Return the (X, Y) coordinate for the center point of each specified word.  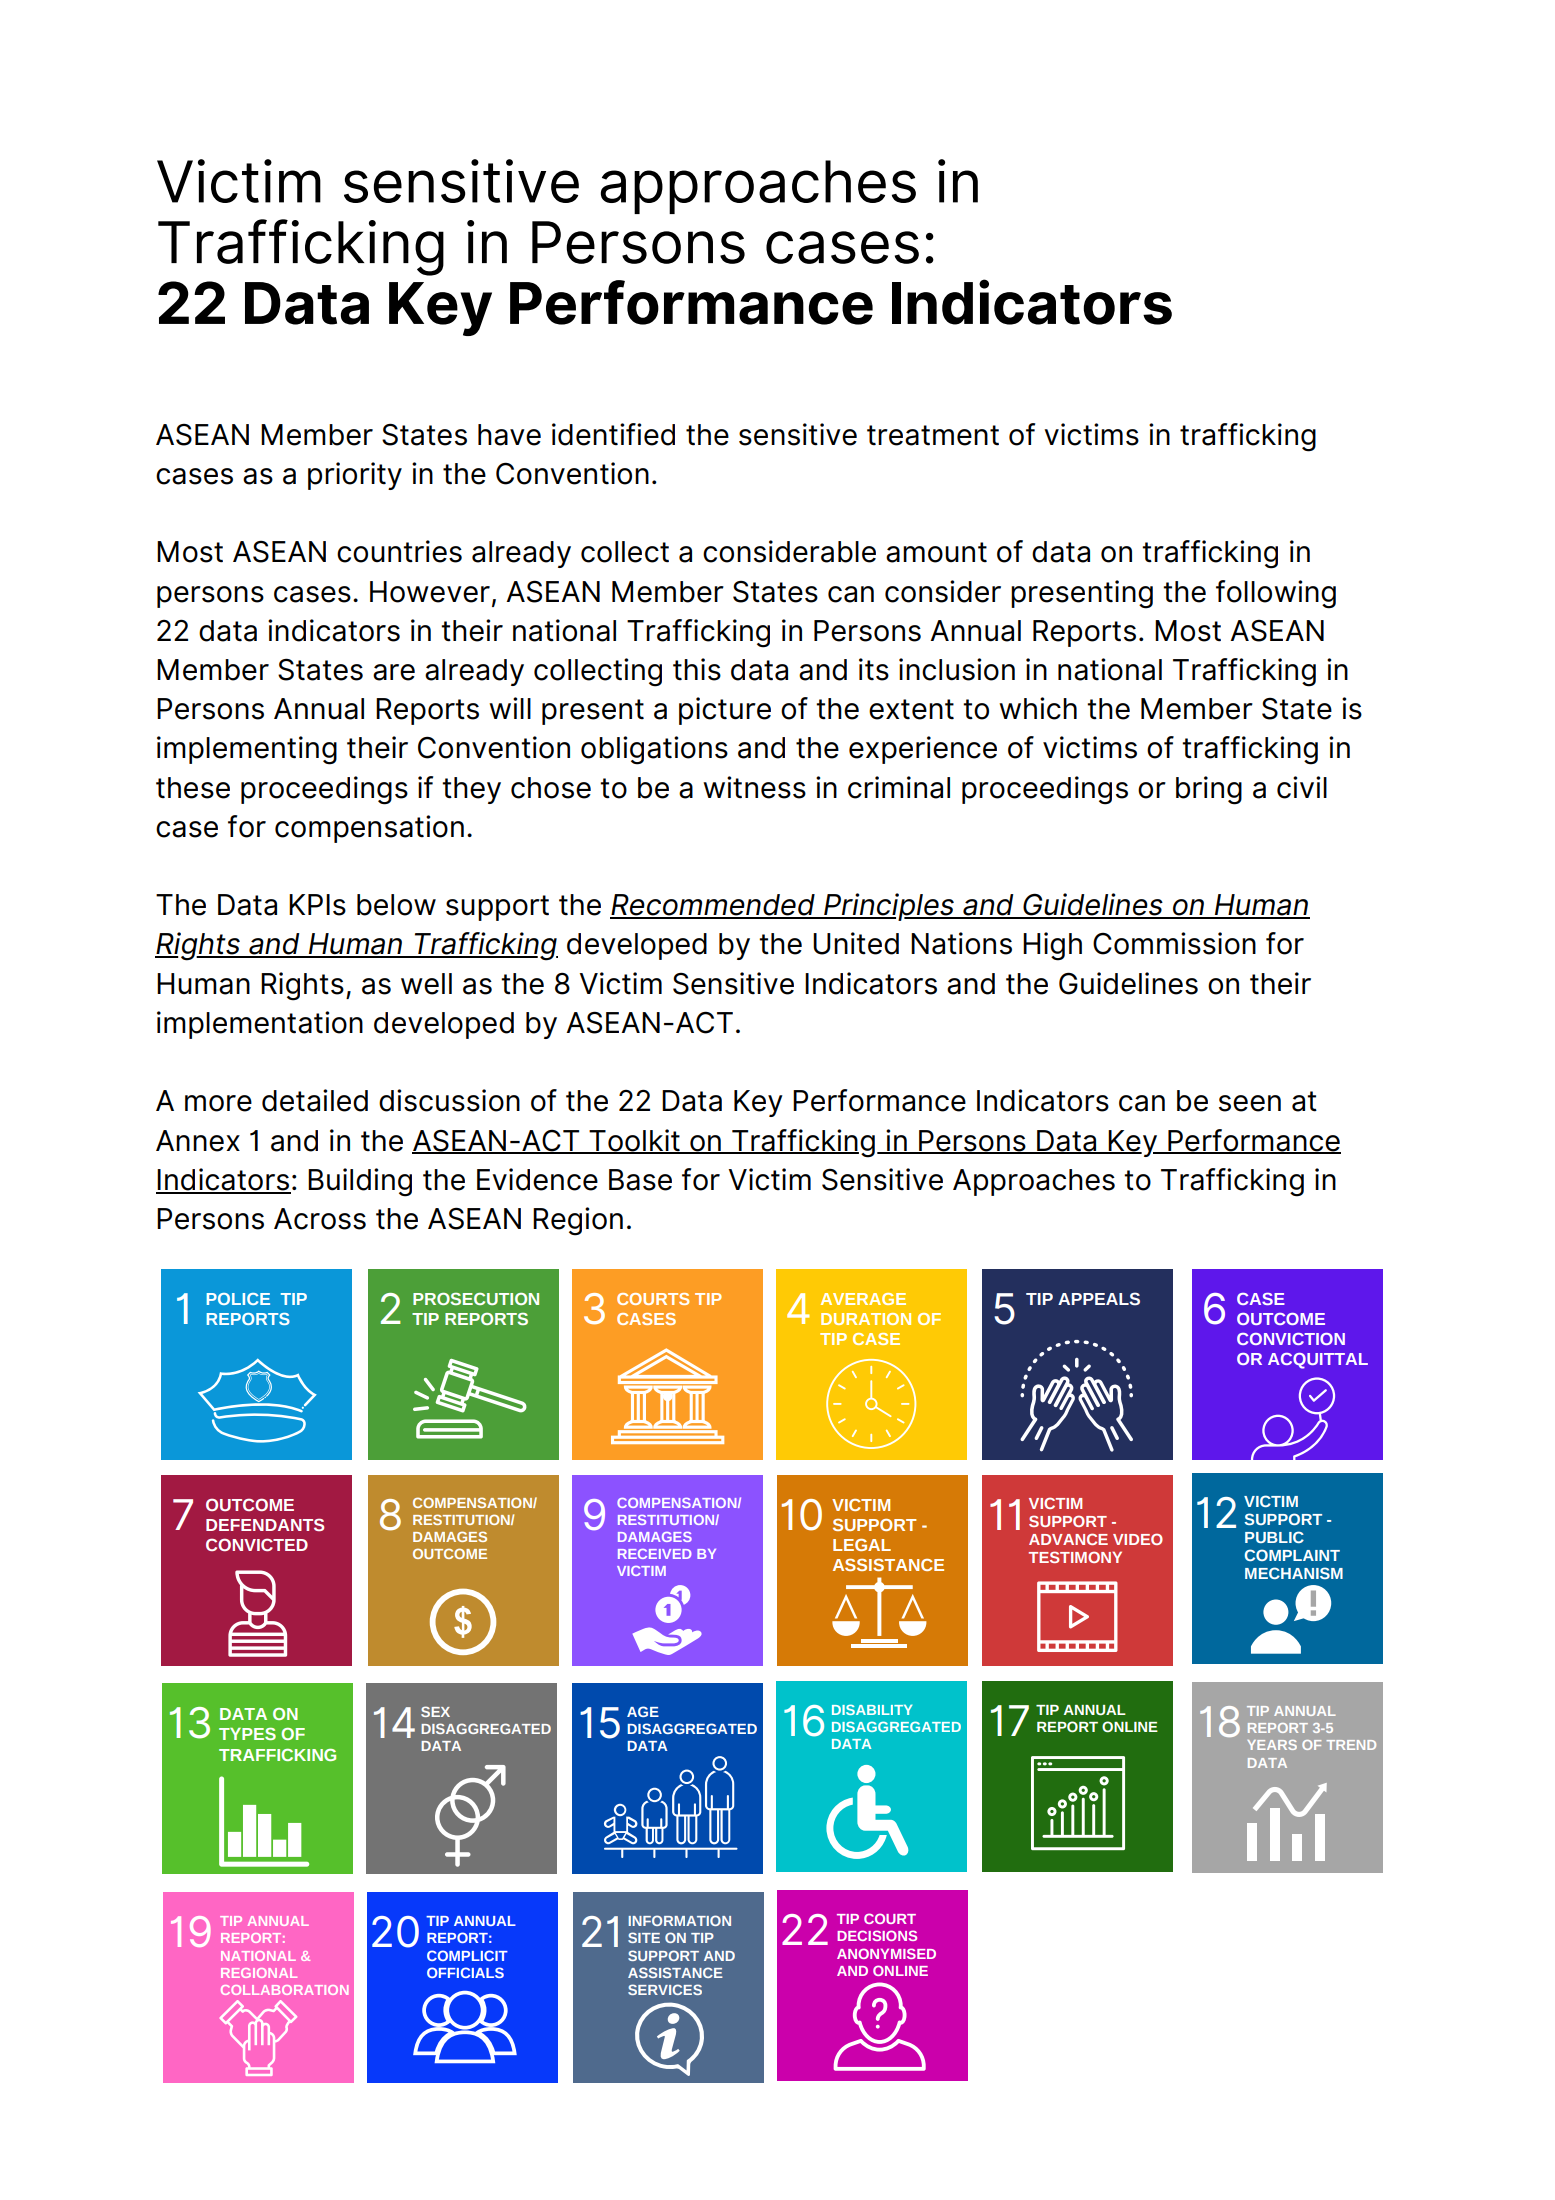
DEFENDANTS (265, 1524)
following (1276, 594)
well (426, 984)
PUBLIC (1274, 1537)
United (856, 943)
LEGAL (862, 1545)
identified (613, 434)
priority (355, 476)
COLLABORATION (284, 1990)
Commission (1174, 943)
